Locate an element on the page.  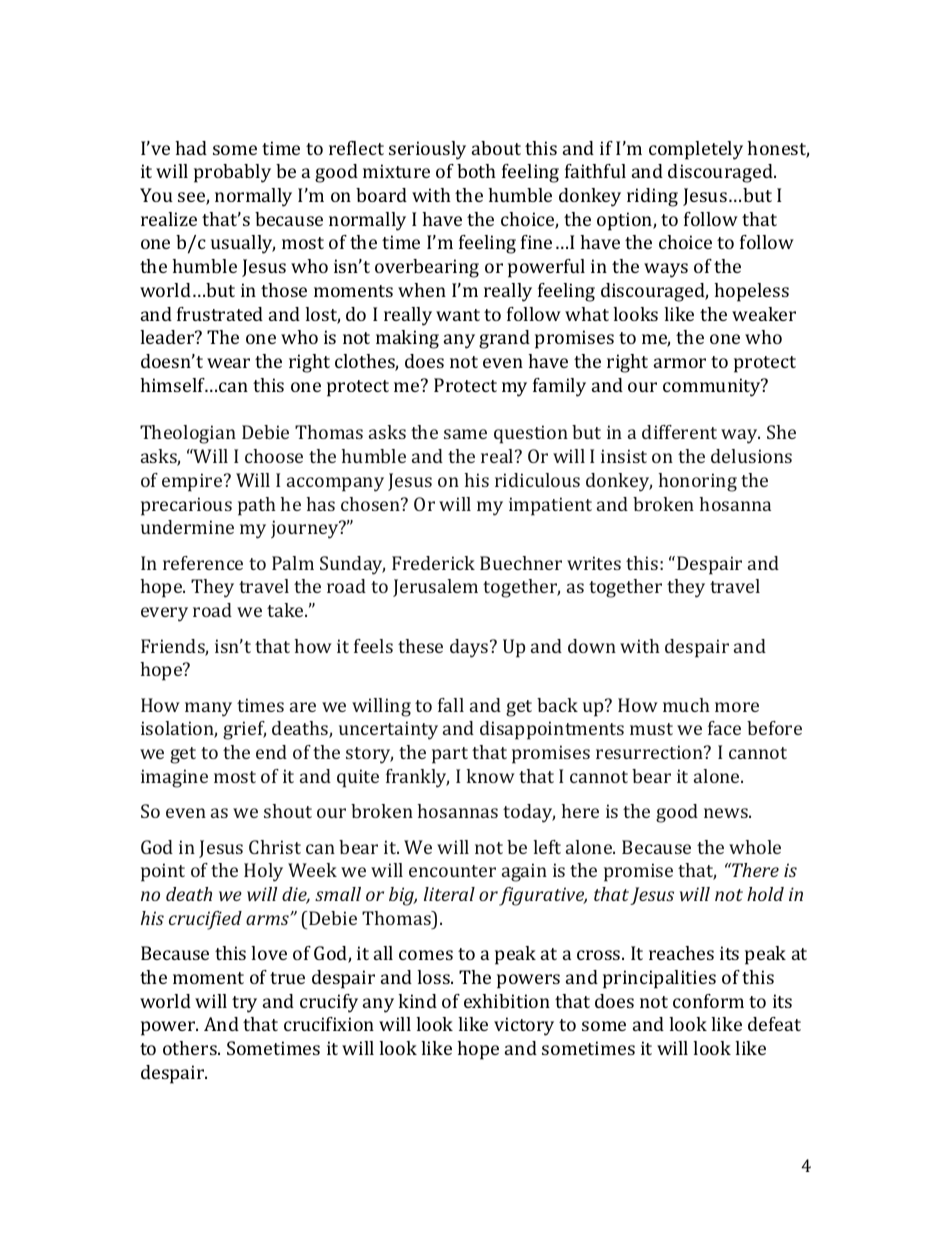
honoring is located at coordinates (697, 482).
